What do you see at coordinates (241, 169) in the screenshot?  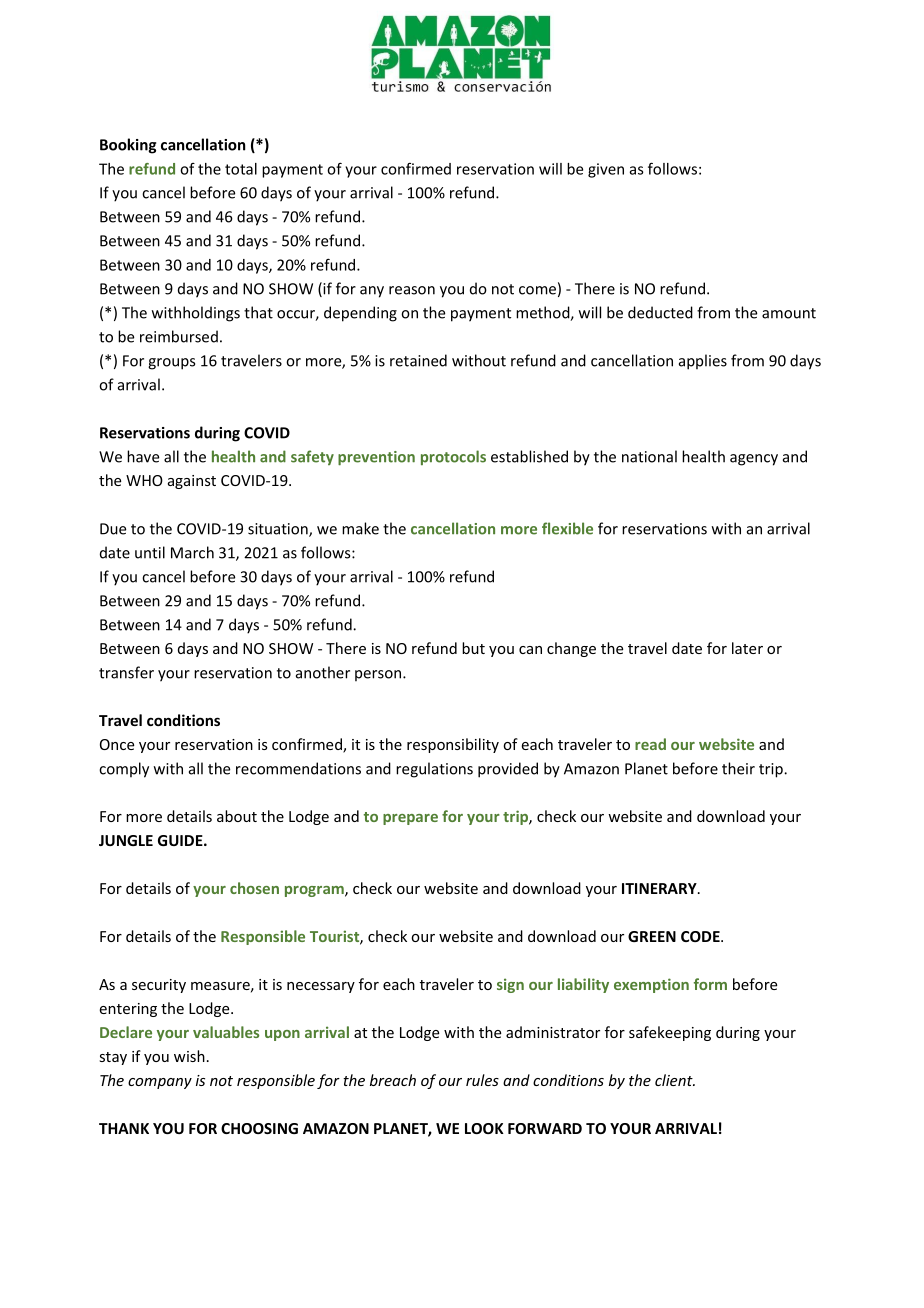 I see `total` at bounding box center [241, 169].
